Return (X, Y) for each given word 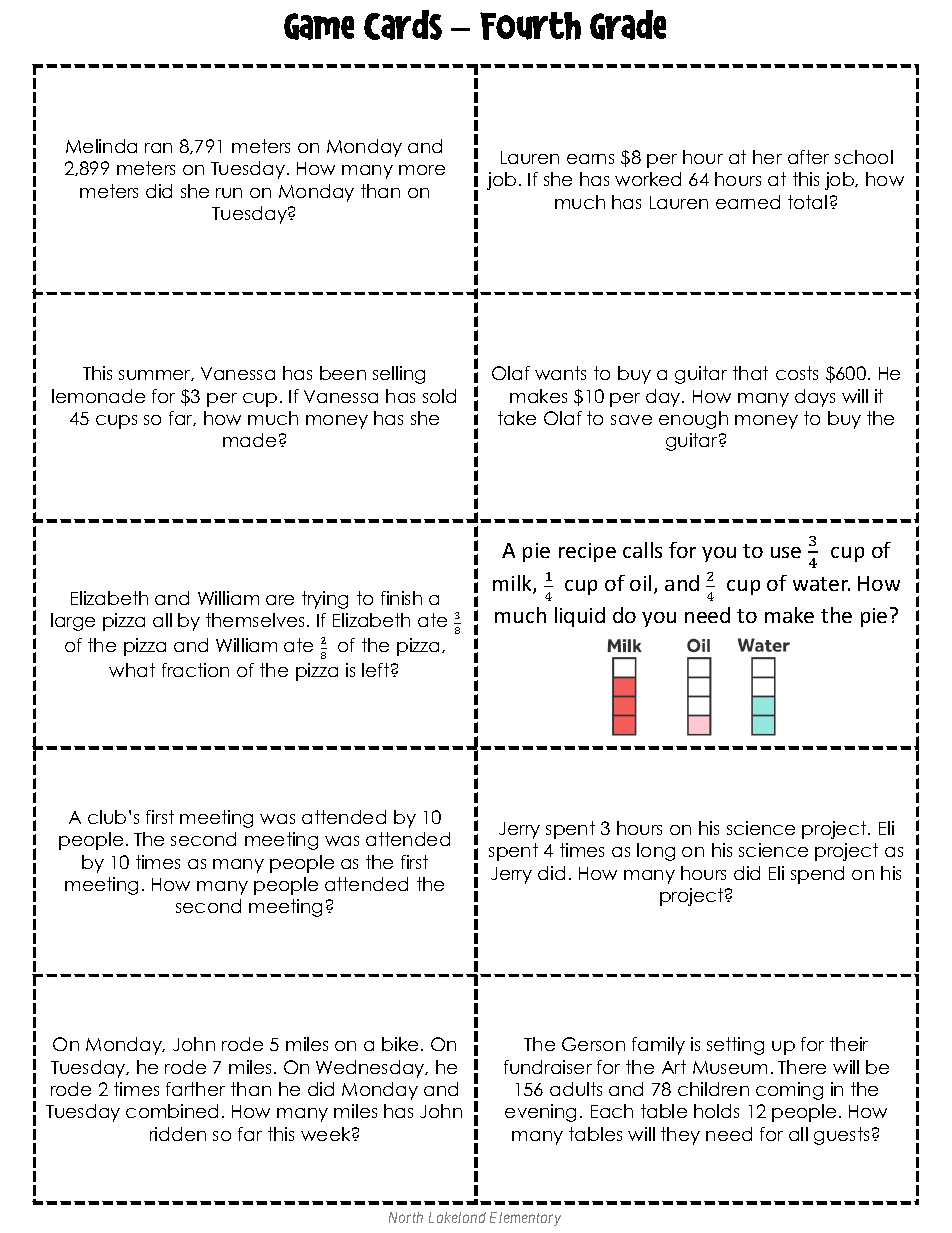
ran (158, 148)
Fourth (530, 26)
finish (401, 598)
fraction (195, 670)
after (808, 157)
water (821, 584)
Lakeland (457, 1217)
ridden (178, 1134)
